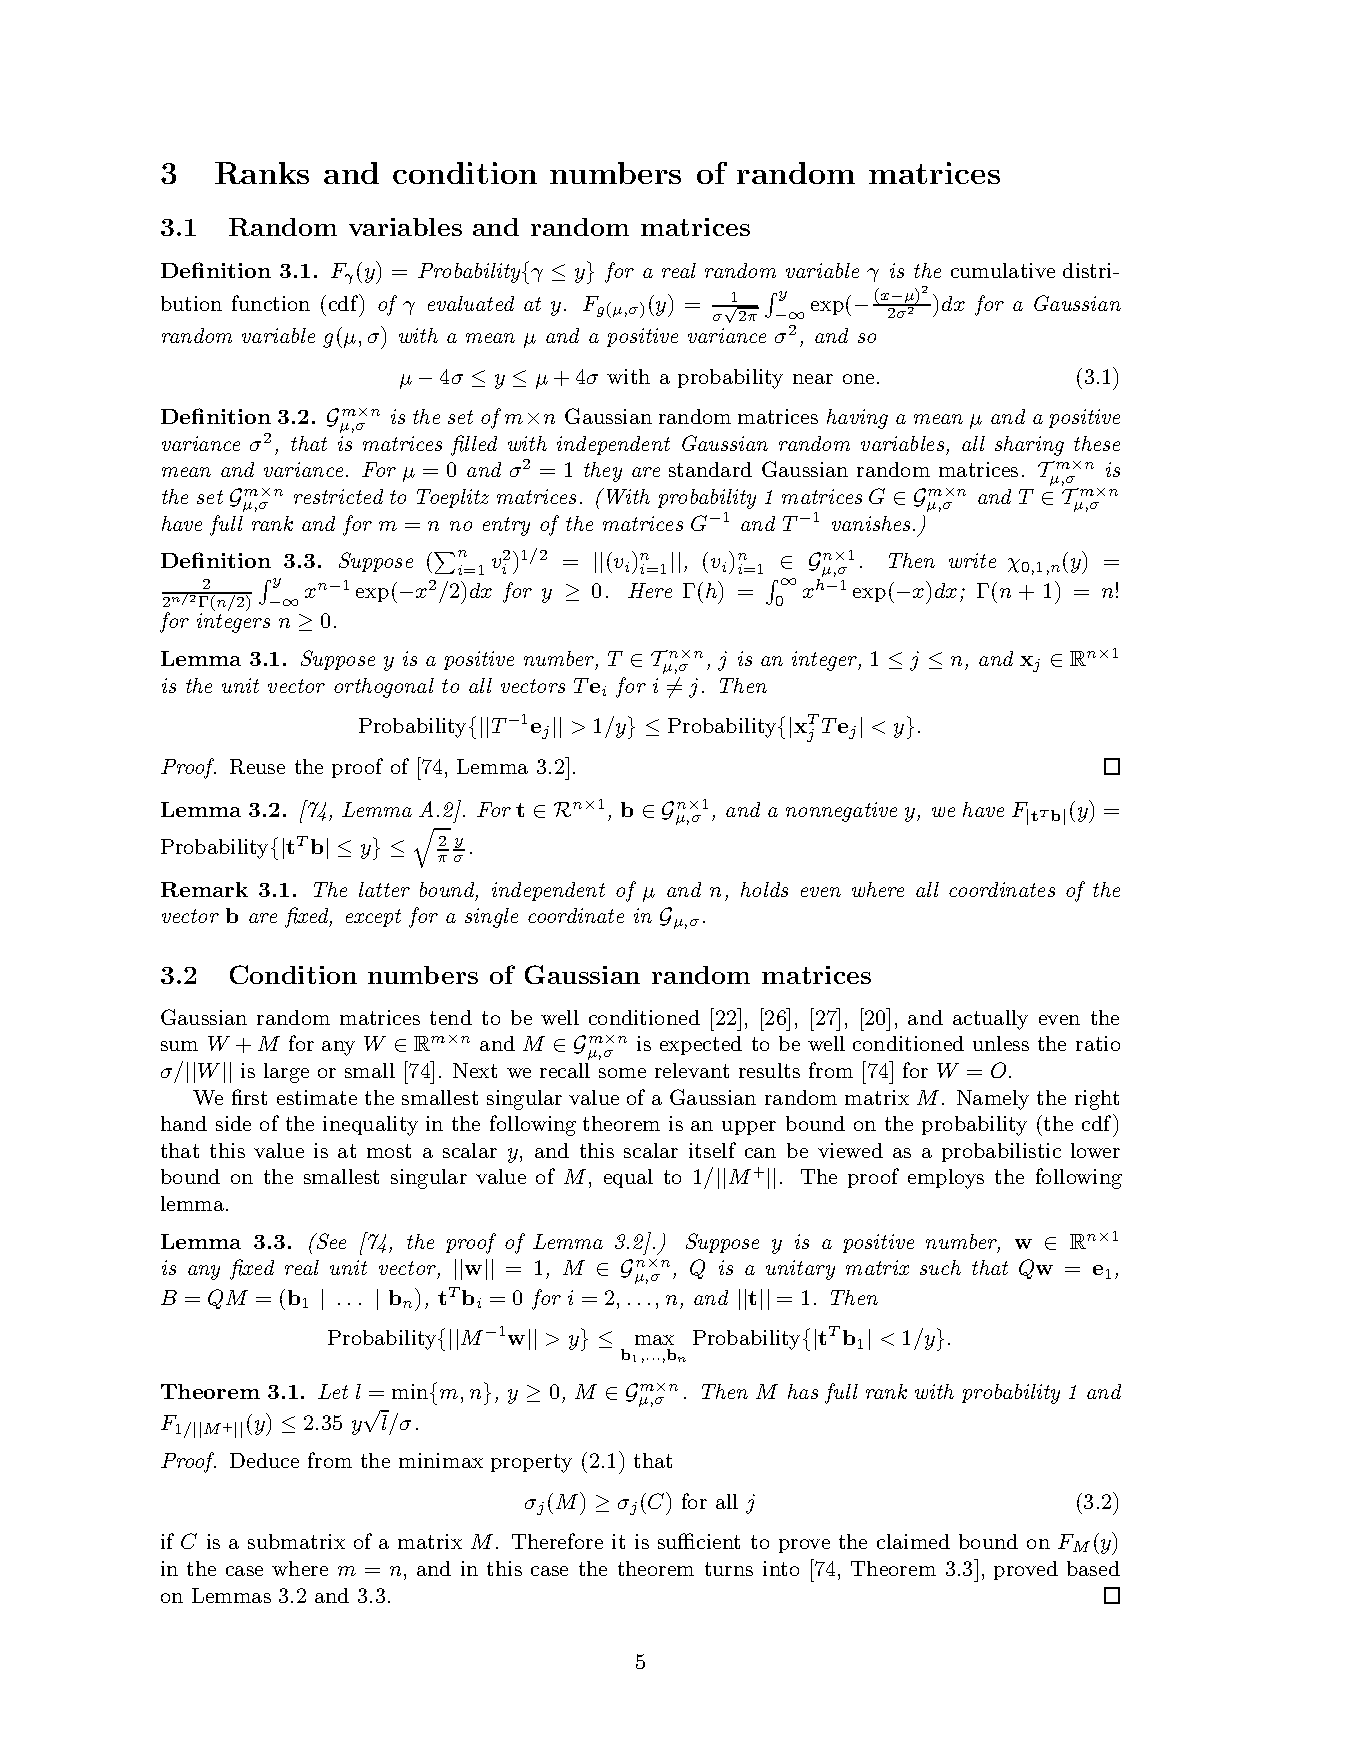 The width and height of the document is (1361, 1761). Describe the element at coordinates (1003, 270) in the document. I see `cumulative` at that location.
